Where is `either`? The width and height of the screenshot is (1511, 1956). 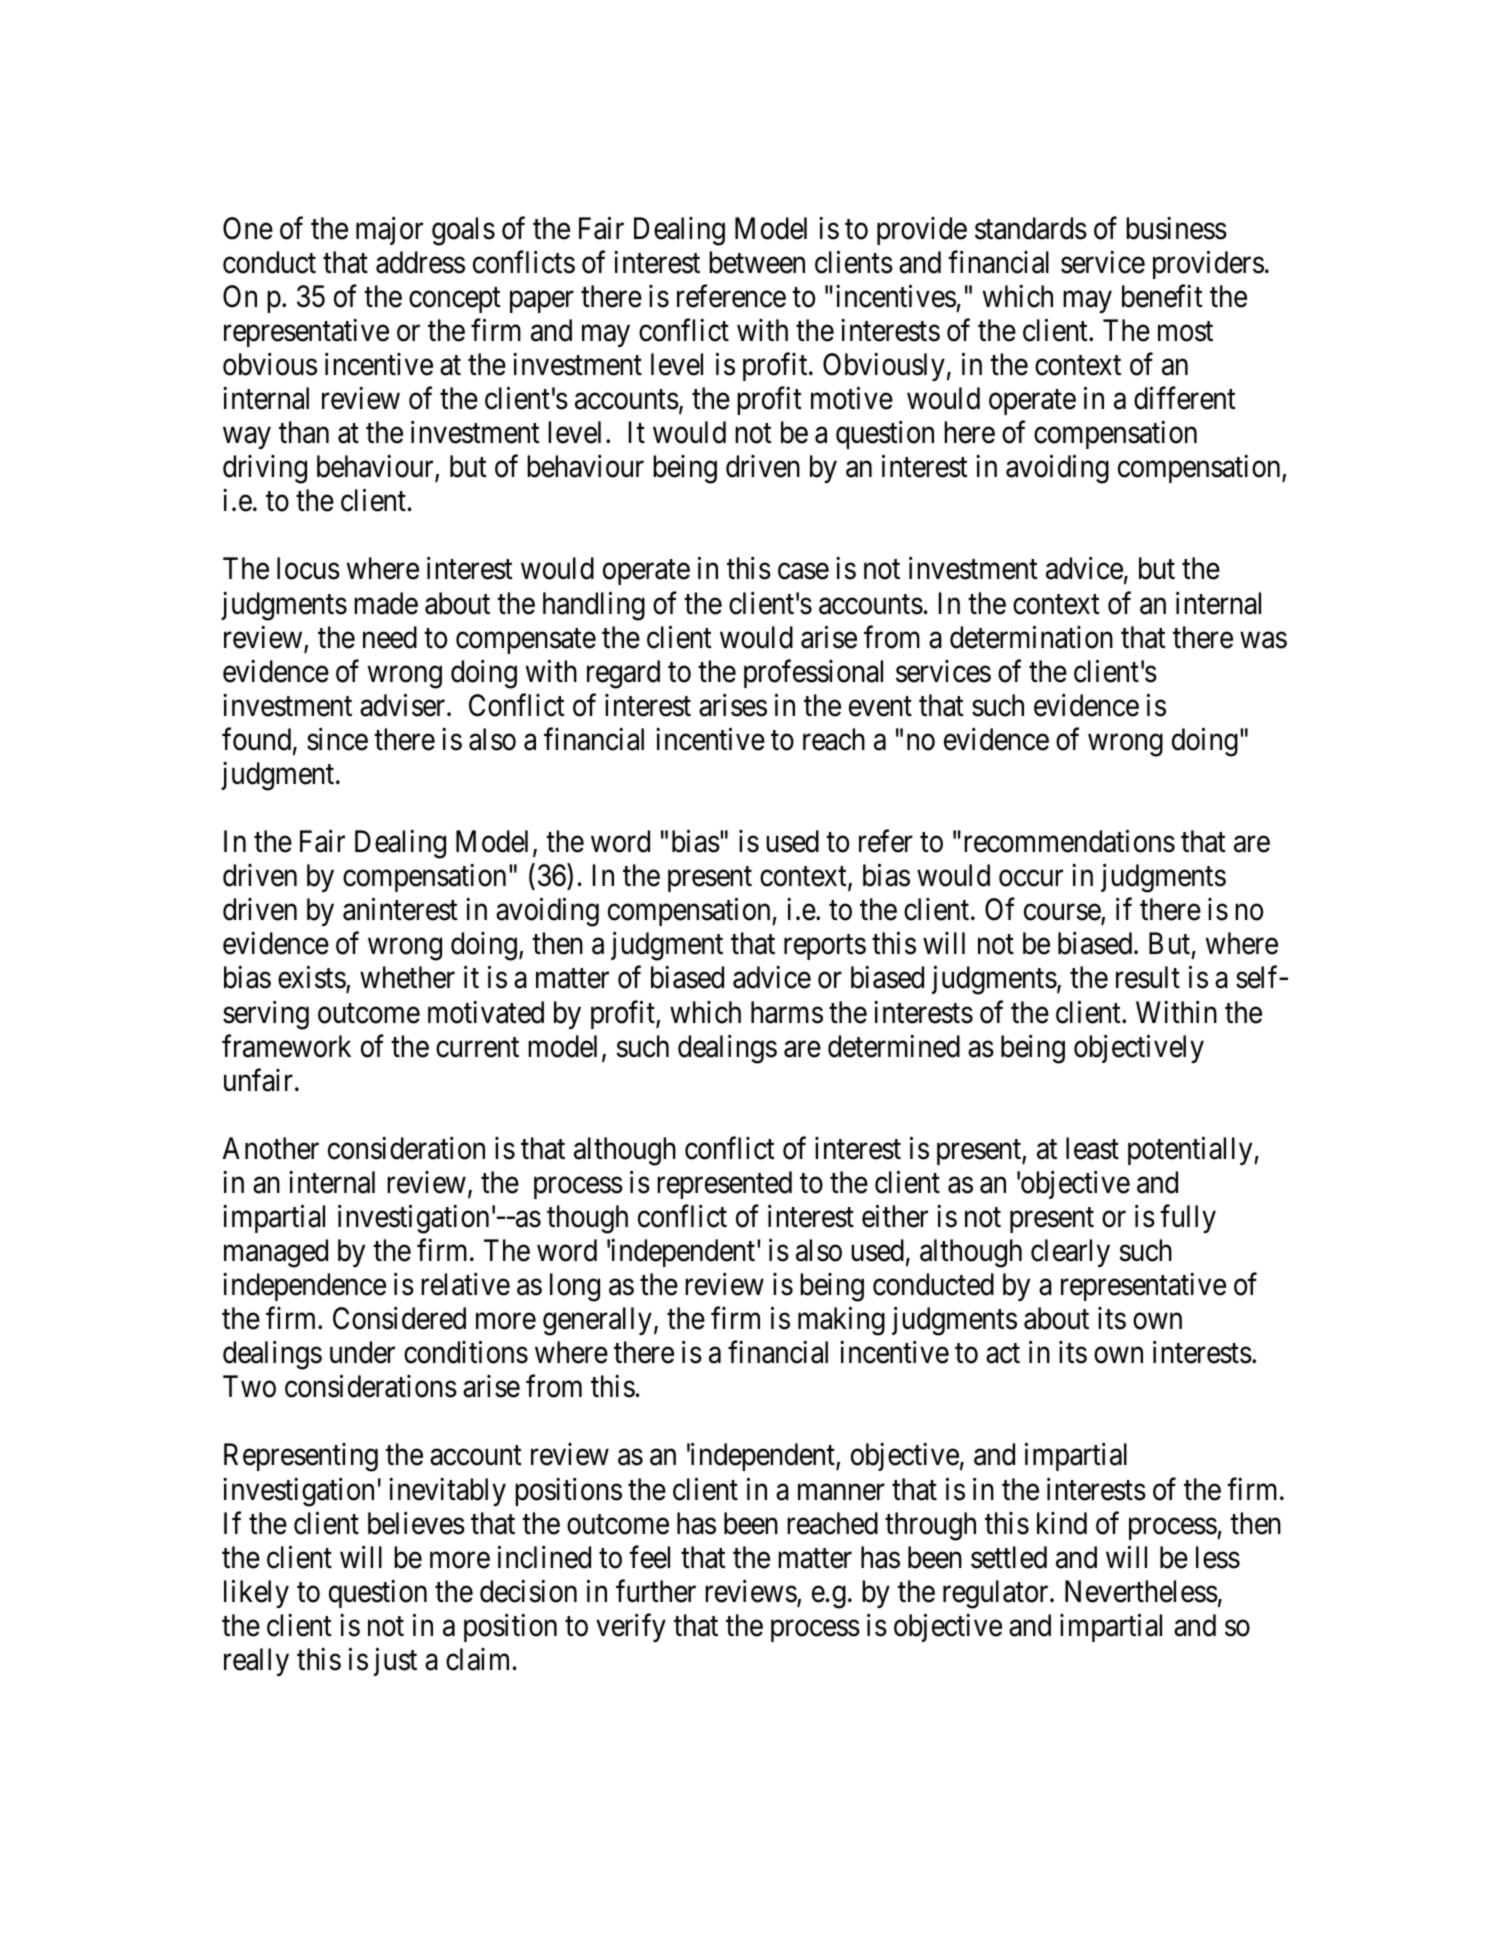 either is located at coordinates (895, 1216).
